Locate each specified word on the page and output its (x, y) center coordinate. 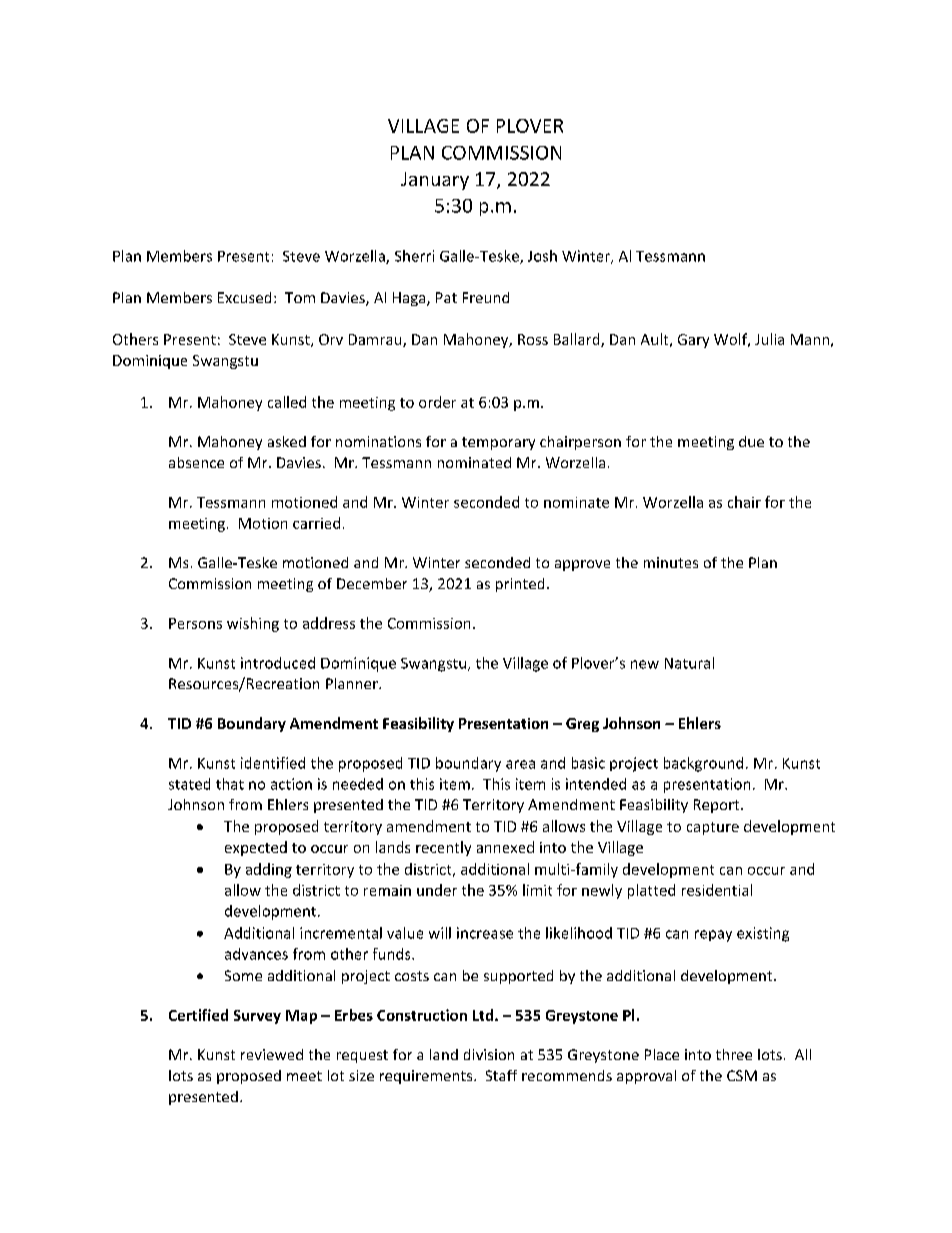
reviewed (272, 1054)
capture (713, 828)
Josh (542, 256)
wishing (253, 624)
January (435, 181)
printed (520, 585)
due (751, 441)
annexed (505, 847)
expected (256, 848)
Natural (689, 663)
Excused (244, 297)
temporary (498, 443)
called (287, 402)
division (489, 1054)
